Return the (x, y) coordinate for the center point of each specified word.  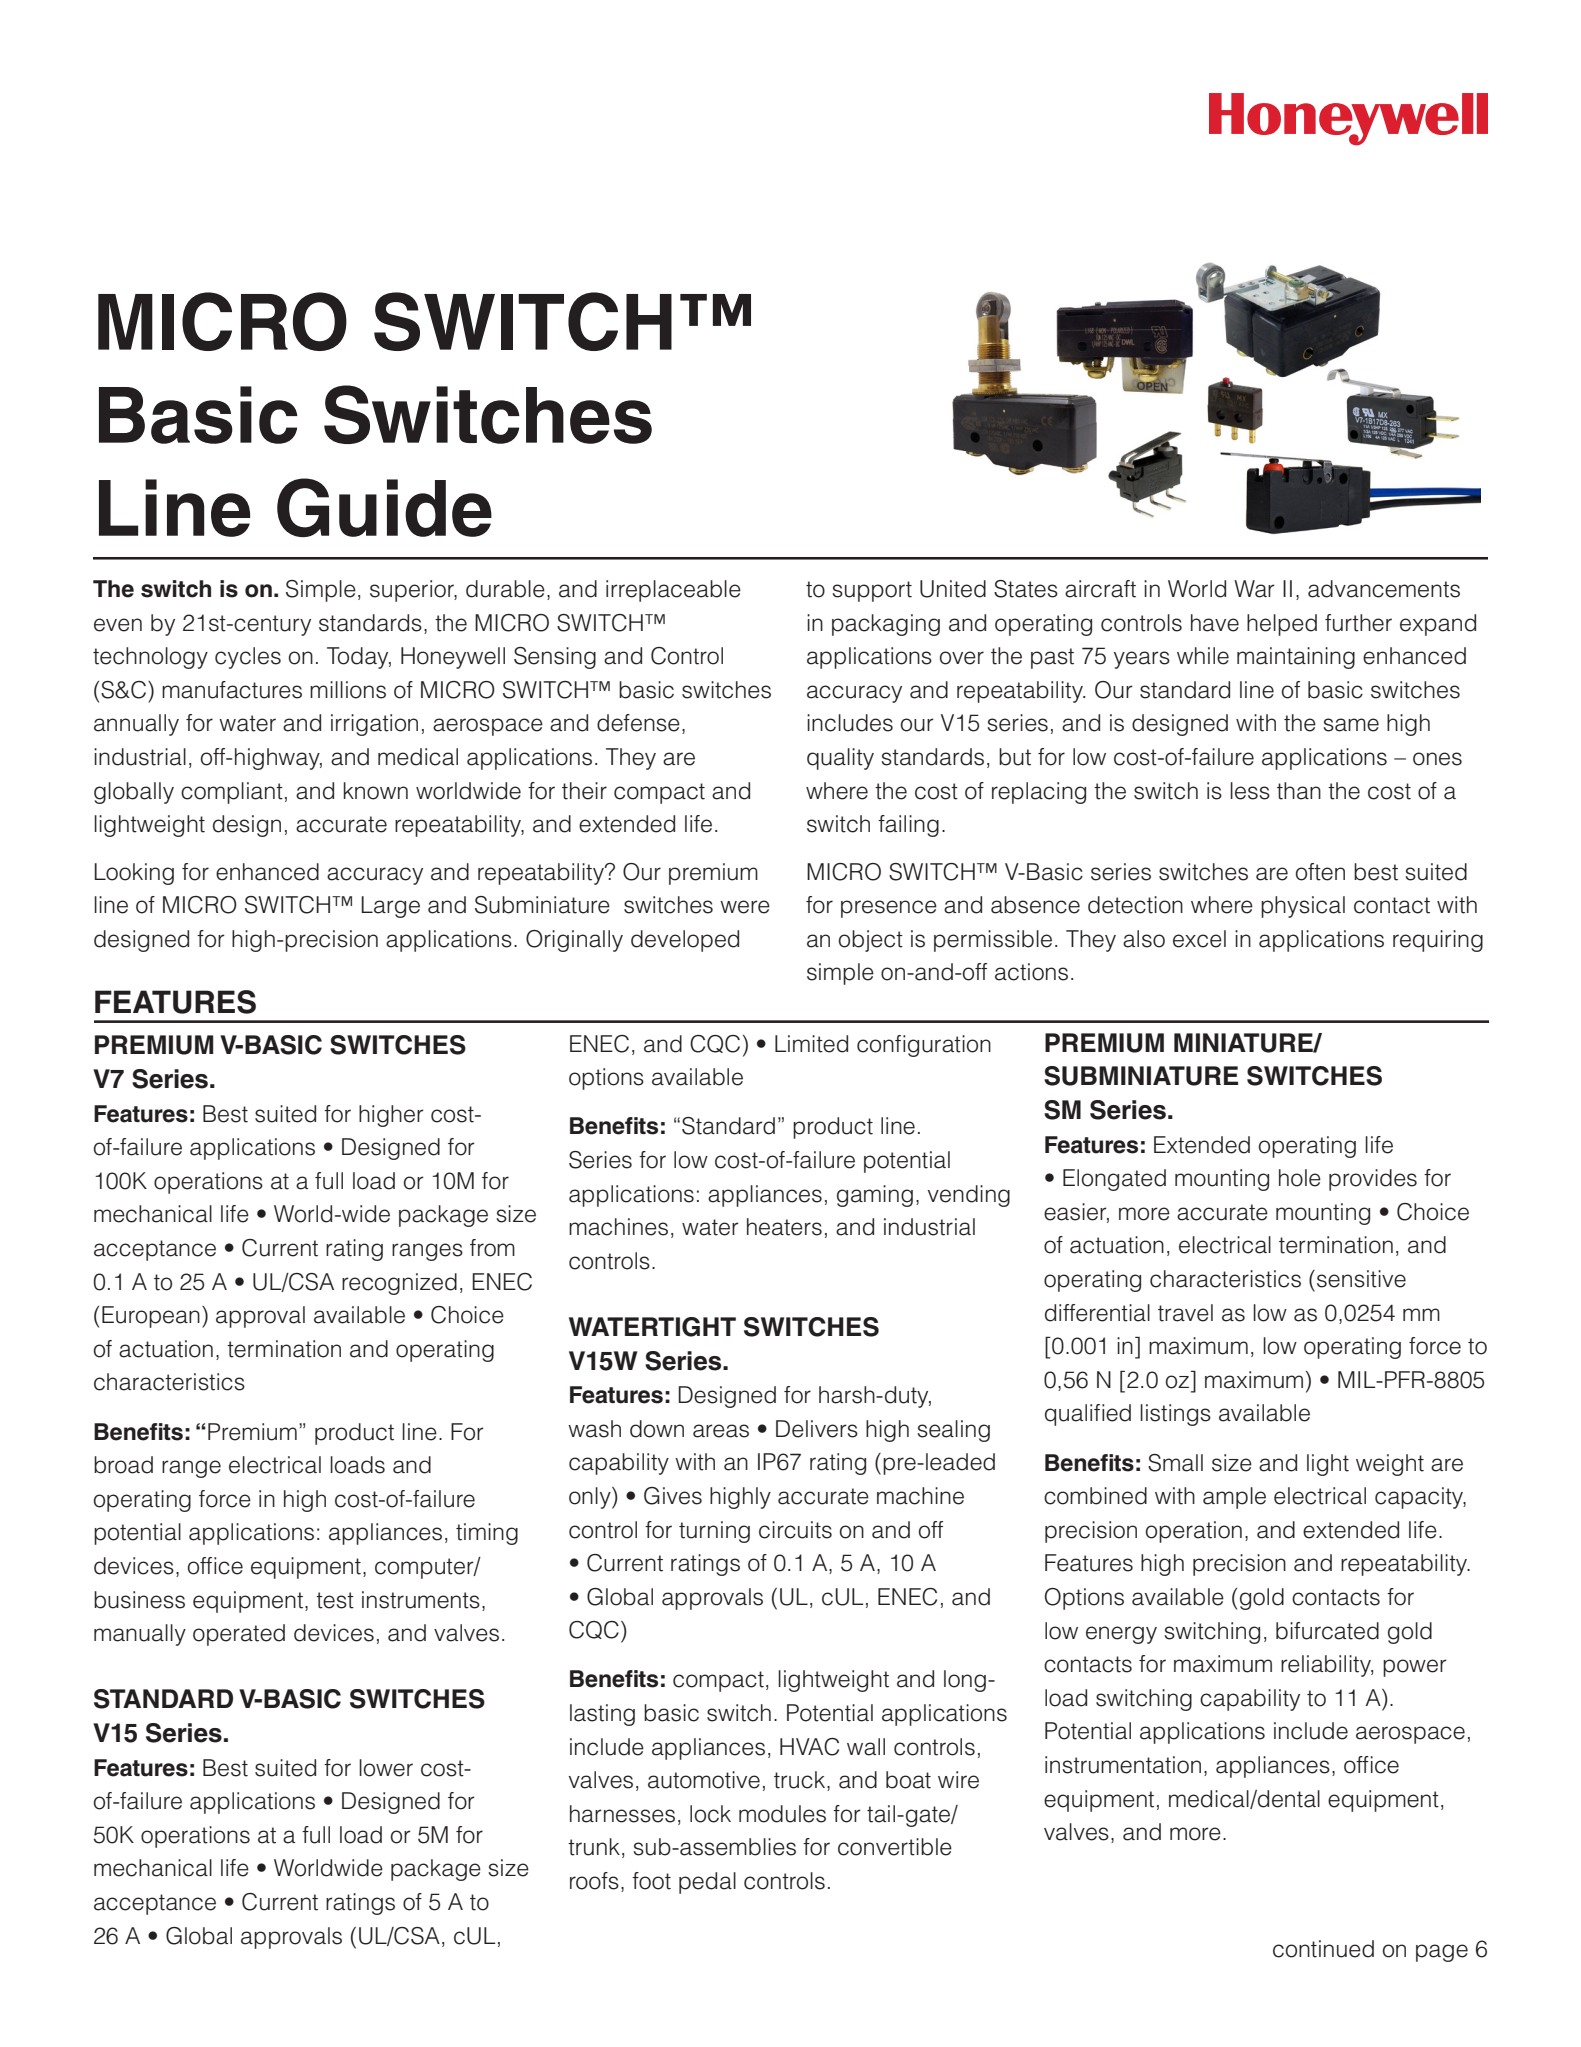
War (1254, 589)
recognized (399, 1284)
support (872, 591)
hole (1300, 1178)
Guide (384, 507)
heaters (784, 1227)
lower (386, 1768)
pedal (707, 1883)
